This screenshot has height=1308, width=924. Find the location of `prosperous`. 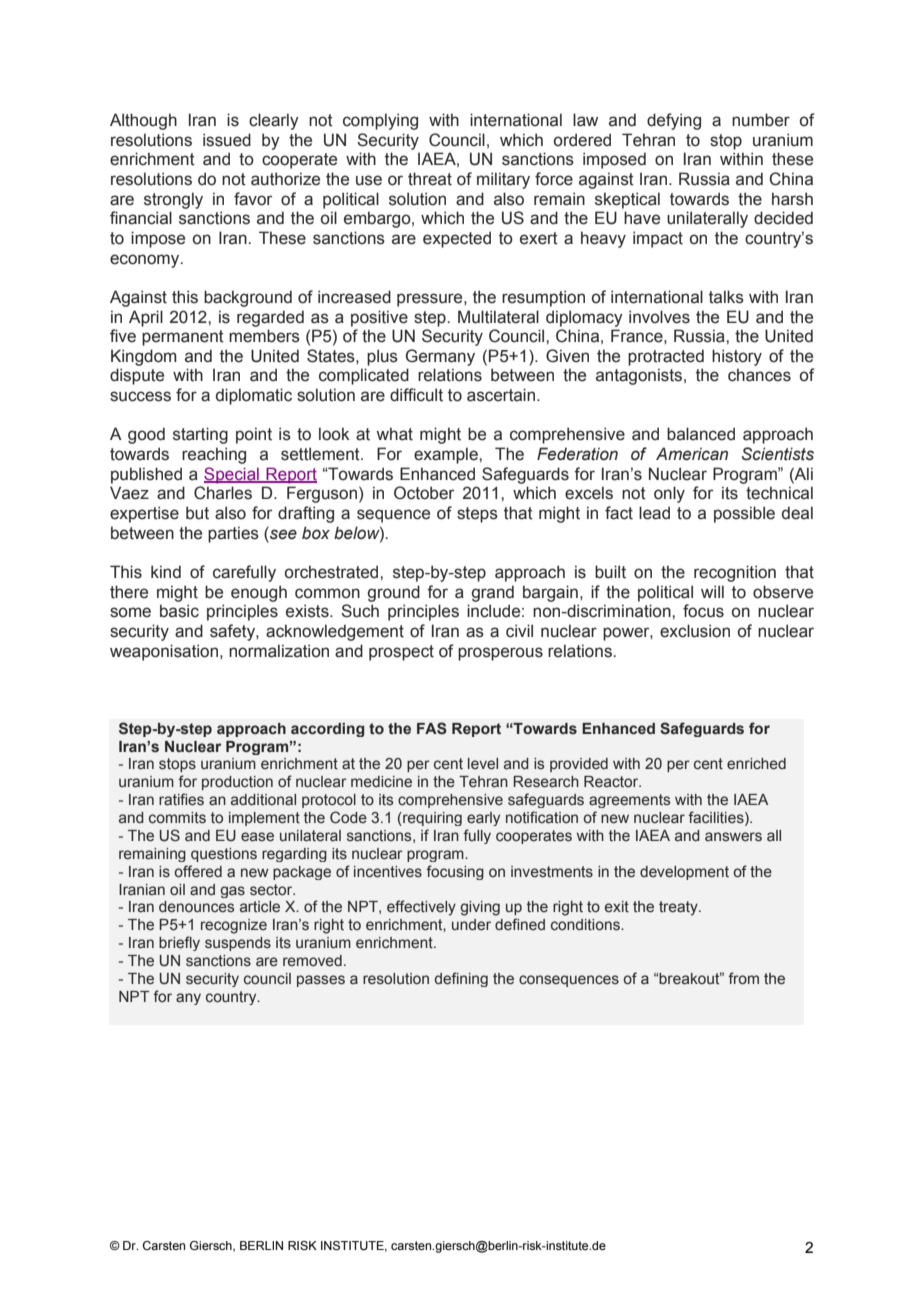

prosperous is located at coordinates (500, 654).
